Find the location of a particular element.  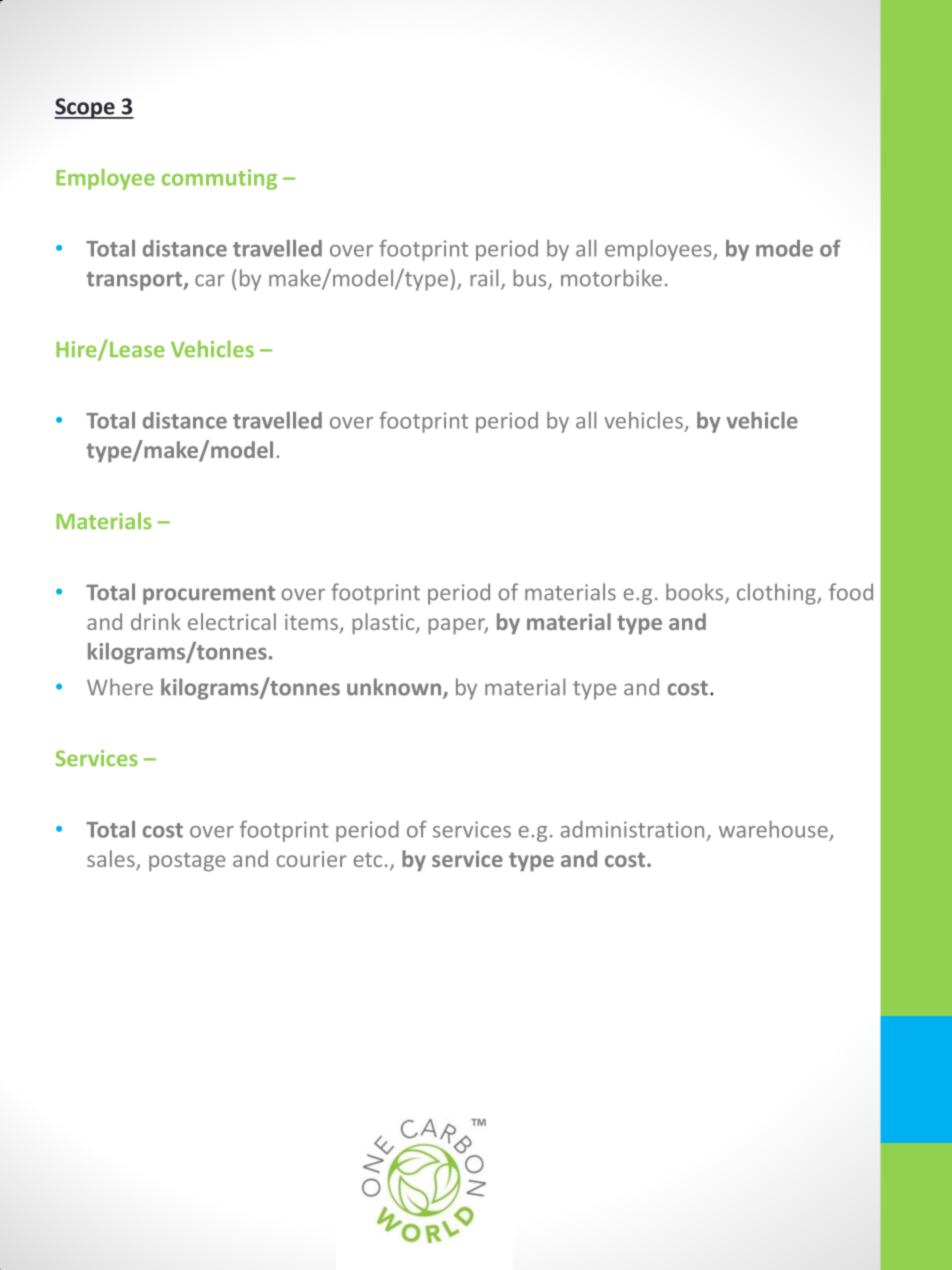

paper is located at coordinates (458, 626).
